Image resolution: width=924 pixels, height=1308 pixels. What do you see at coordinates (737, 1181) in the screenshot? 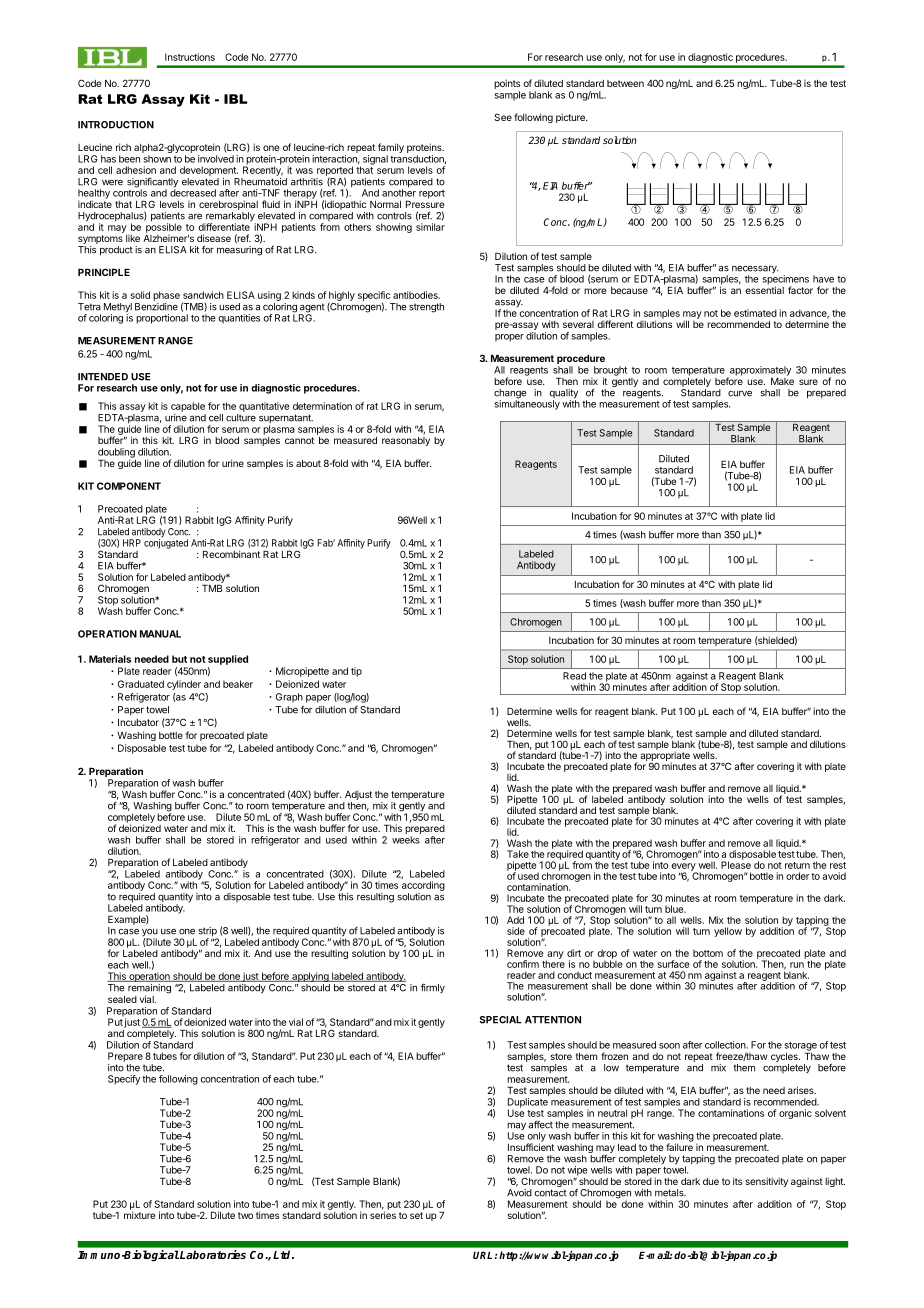
I see `its` at bounding box center [737, 1181].
